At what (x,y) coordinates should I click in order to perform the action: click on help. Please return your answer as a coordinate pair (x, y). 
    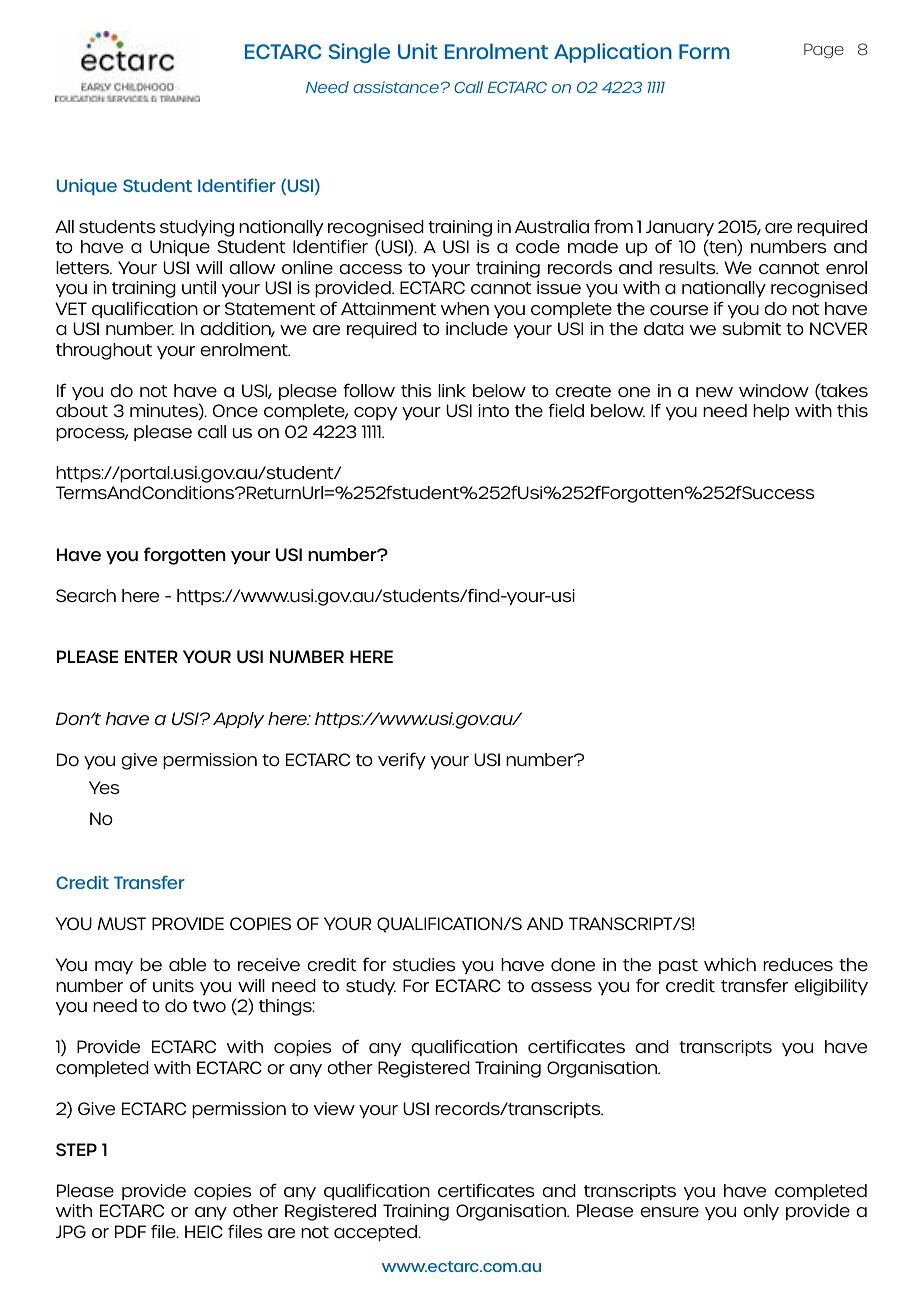
    Looking at the image, I should click on (771, 412).
